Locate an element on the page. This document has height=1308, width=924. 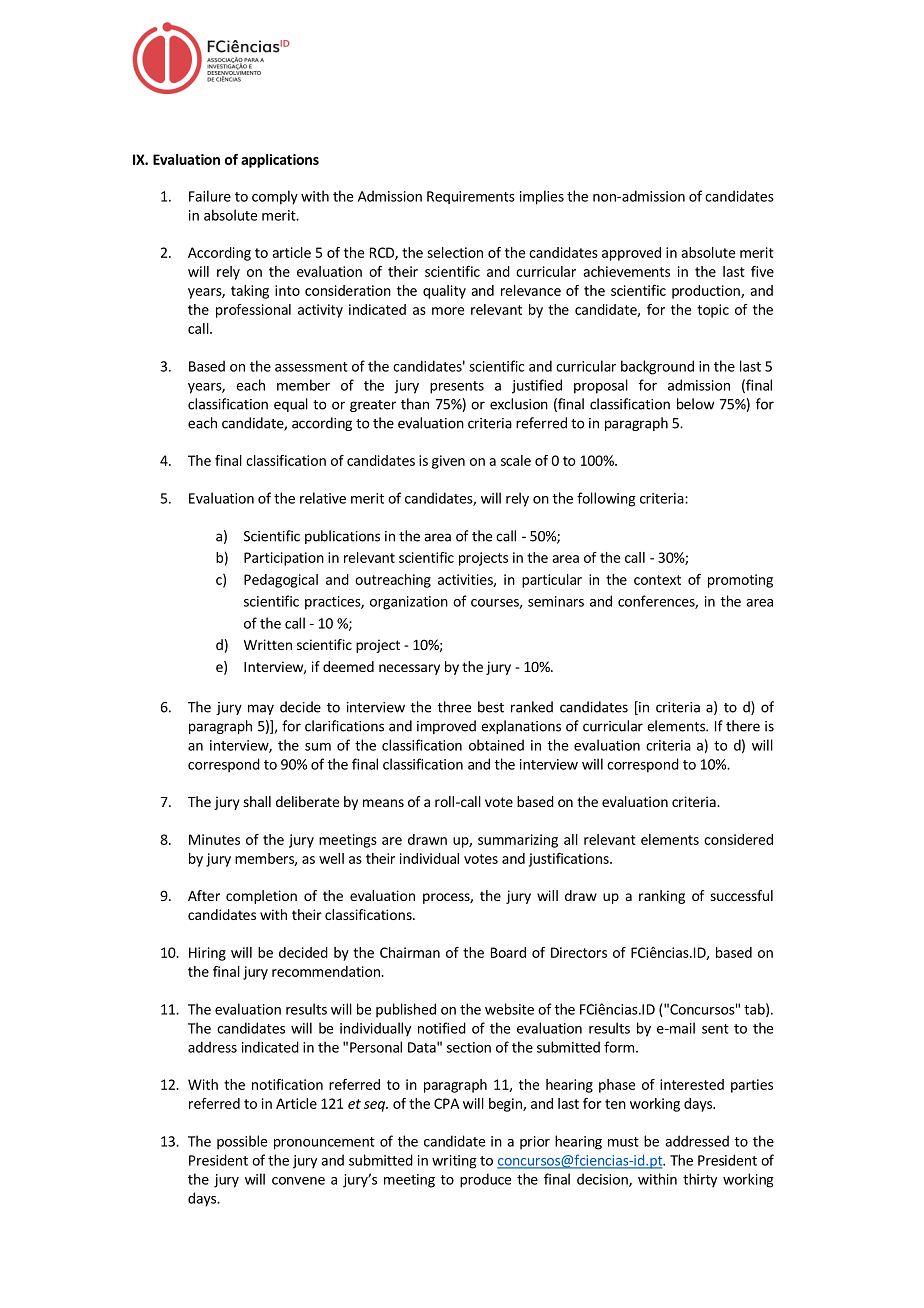
equal is located at coordinates (291, 405).
